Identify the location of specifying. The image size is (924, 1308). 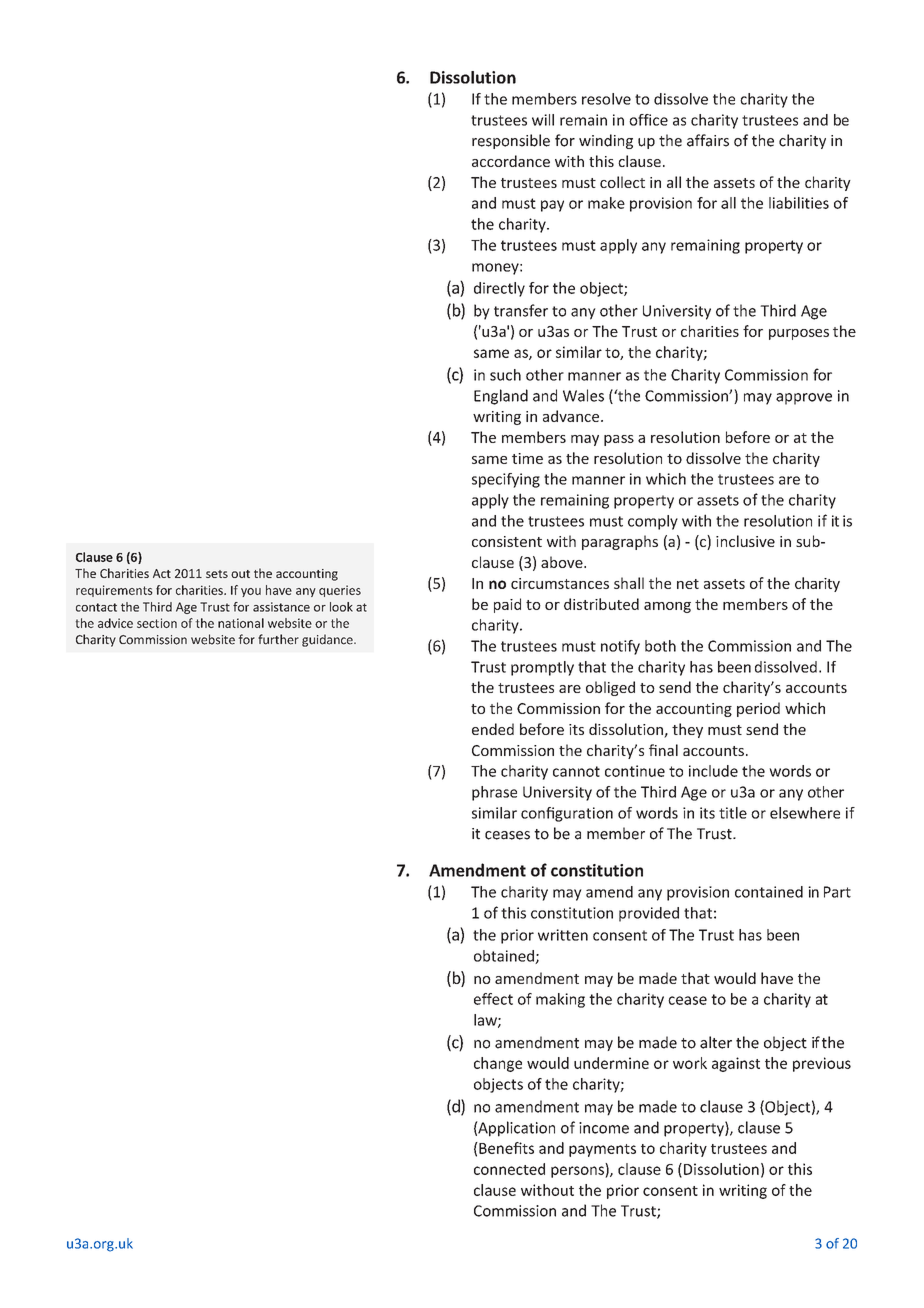
(506, 480).
